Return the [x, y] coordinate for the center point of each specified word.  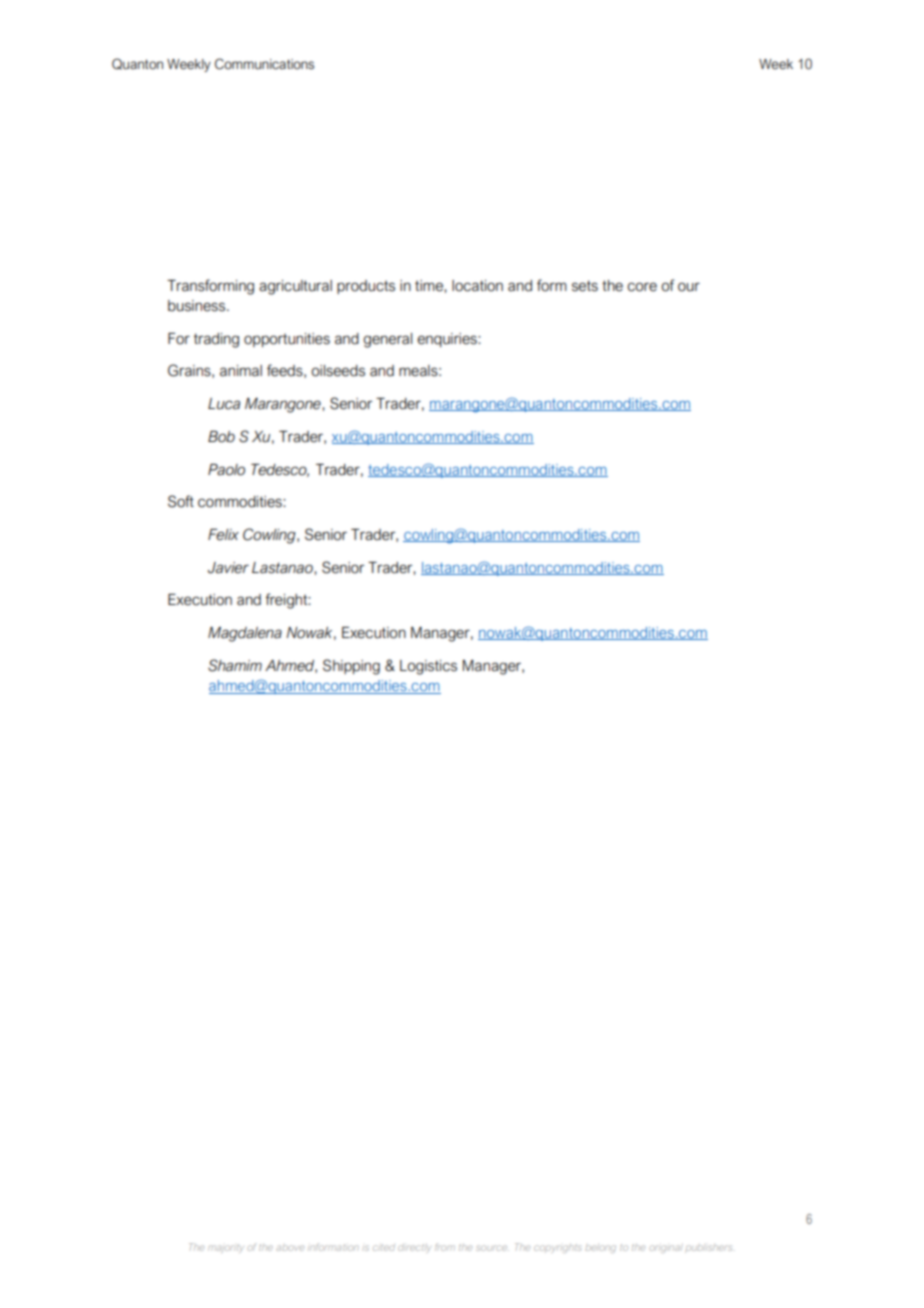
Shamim [235, 665]
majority [226, 1248]
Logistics [428, 667]
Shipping [351, 667]
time [430, 286]
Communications [264, 64]
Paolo [226, 470]
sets [585, 286]
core [642, 287]
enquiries [448, 340]
